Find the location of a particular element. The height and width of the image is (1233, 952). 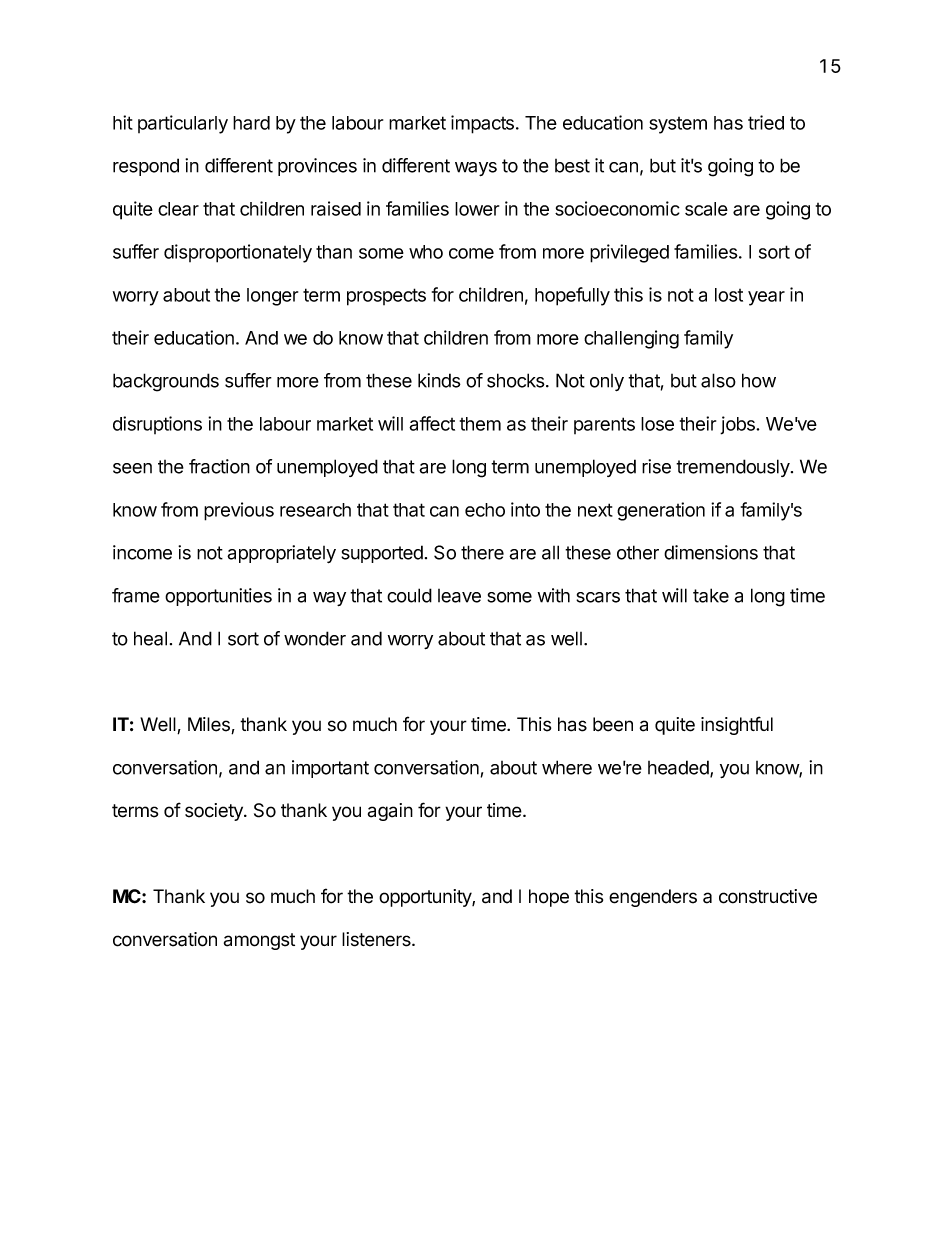

backgrounds is located at coordinates (166, 382).
